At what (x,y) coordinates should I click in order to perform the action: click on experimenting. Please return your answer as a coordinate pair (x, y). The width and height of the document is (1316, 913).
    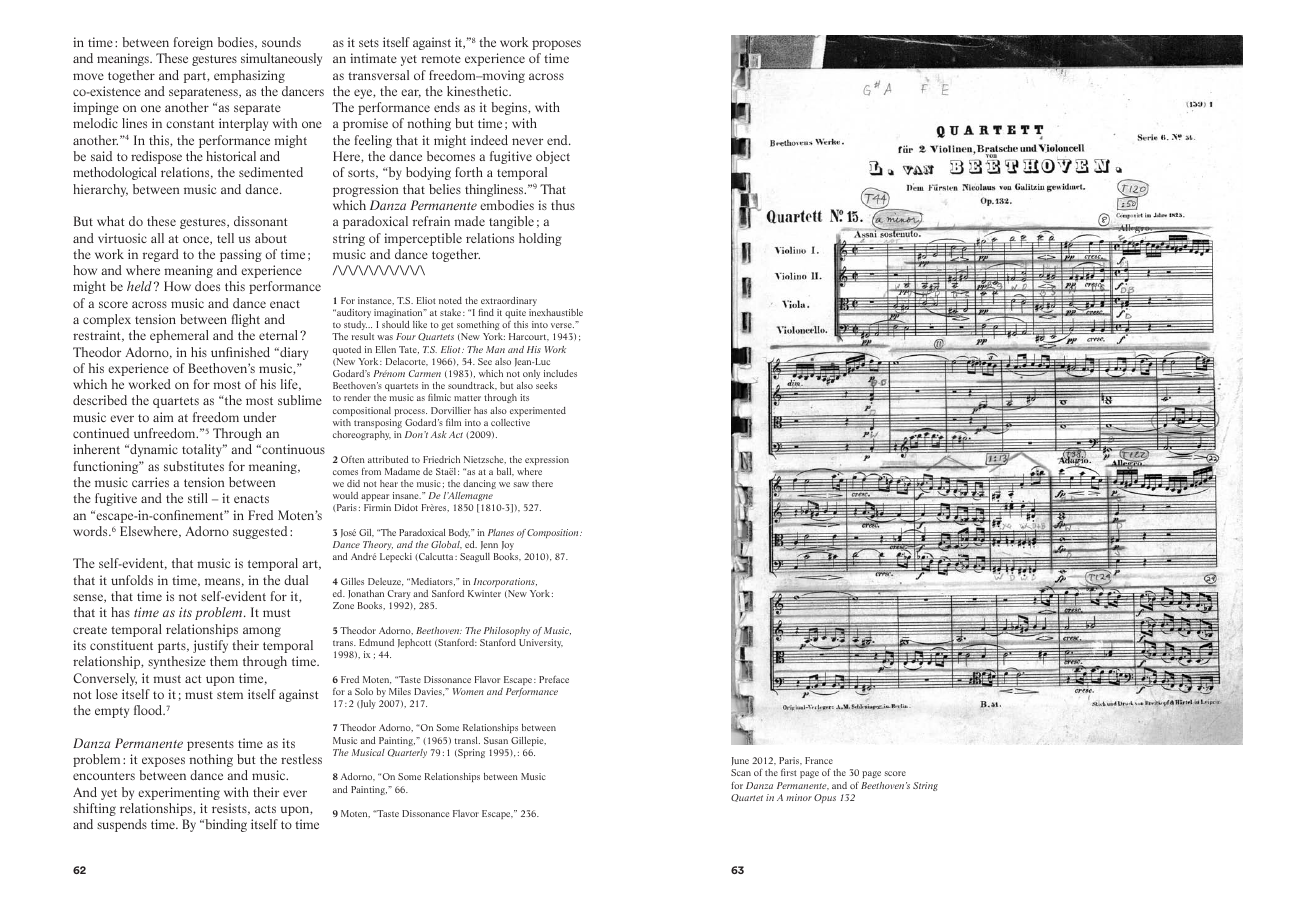
    Looking at the image, I should click on (179, 793).
